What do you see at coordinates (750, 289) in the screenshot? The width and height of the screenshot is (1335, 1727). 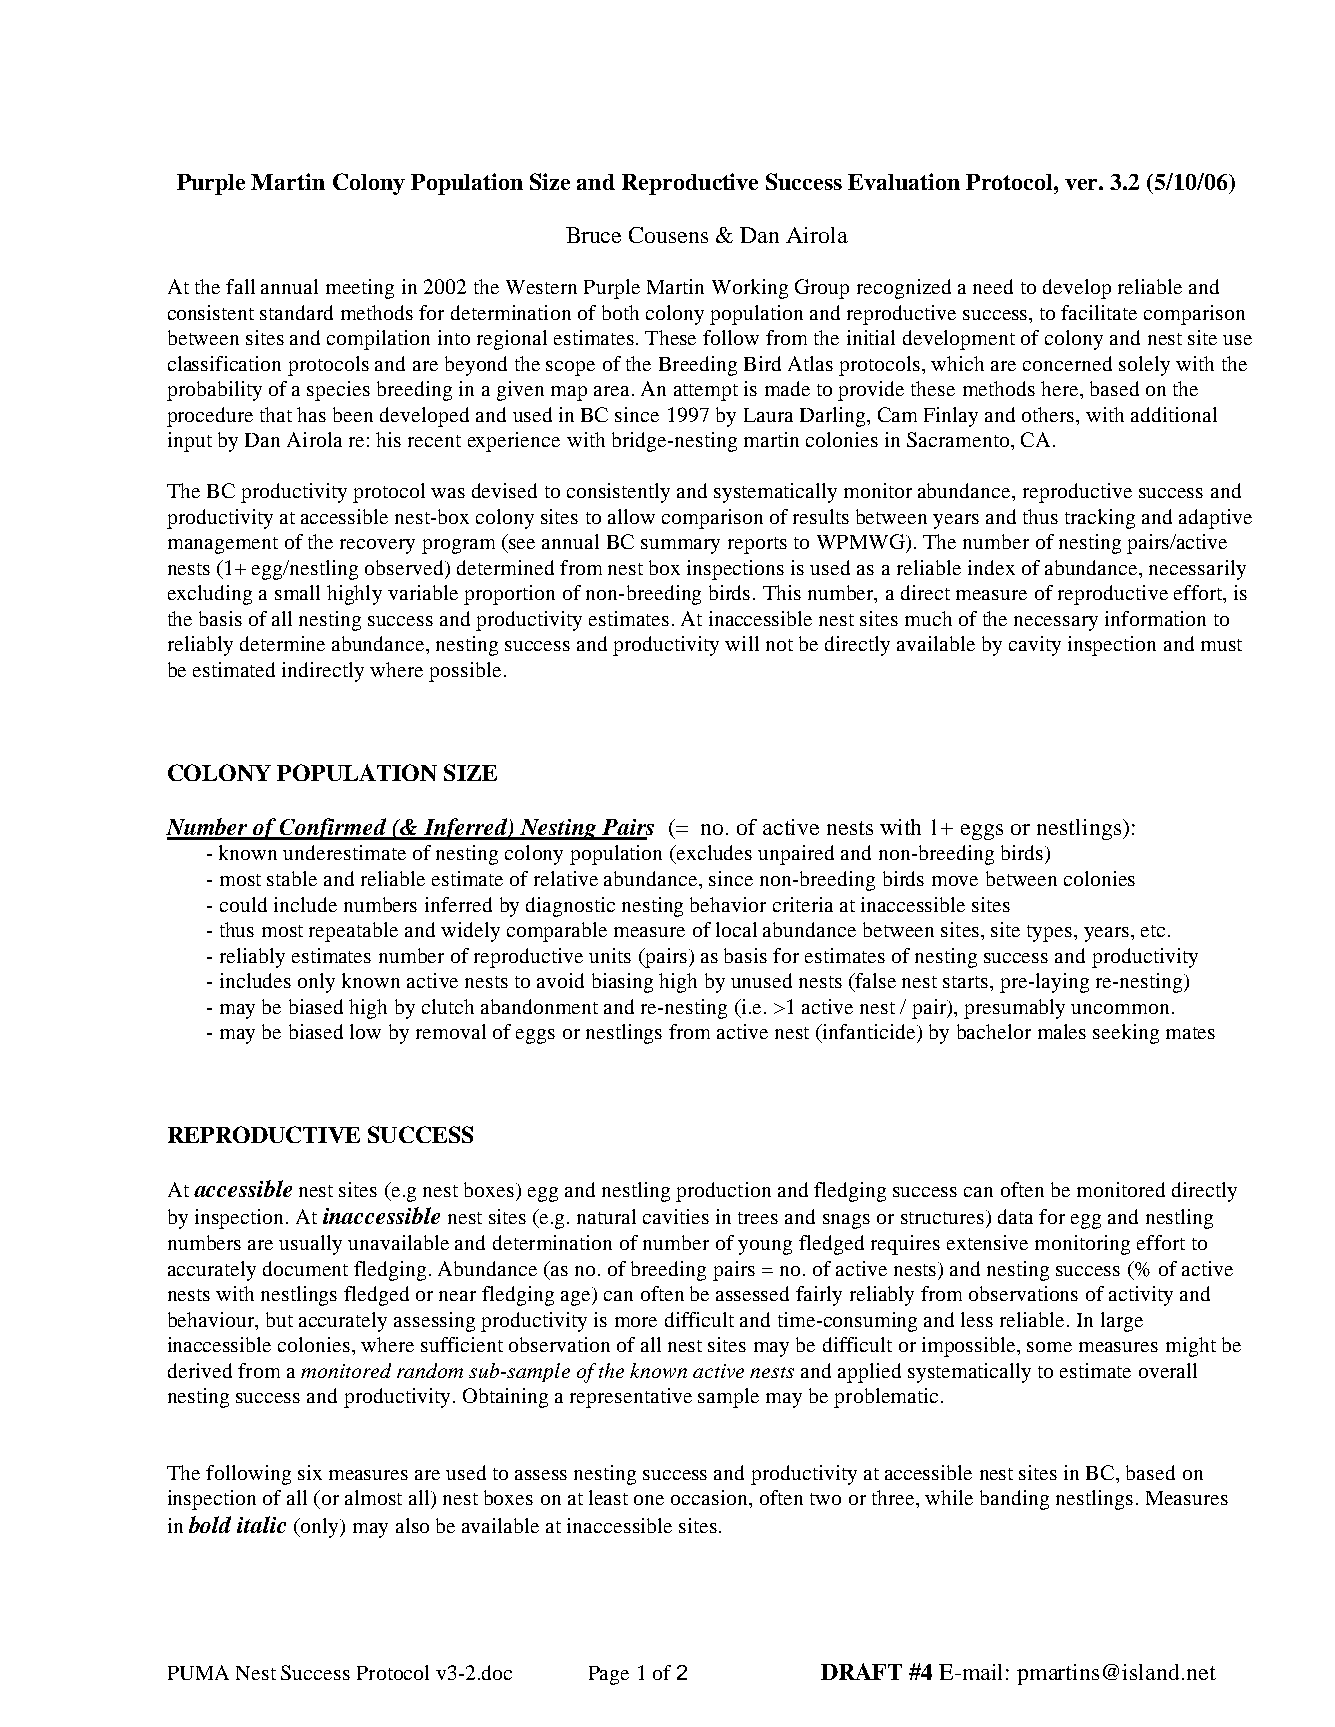 I see `Working` at bounding box center [750, 289].
